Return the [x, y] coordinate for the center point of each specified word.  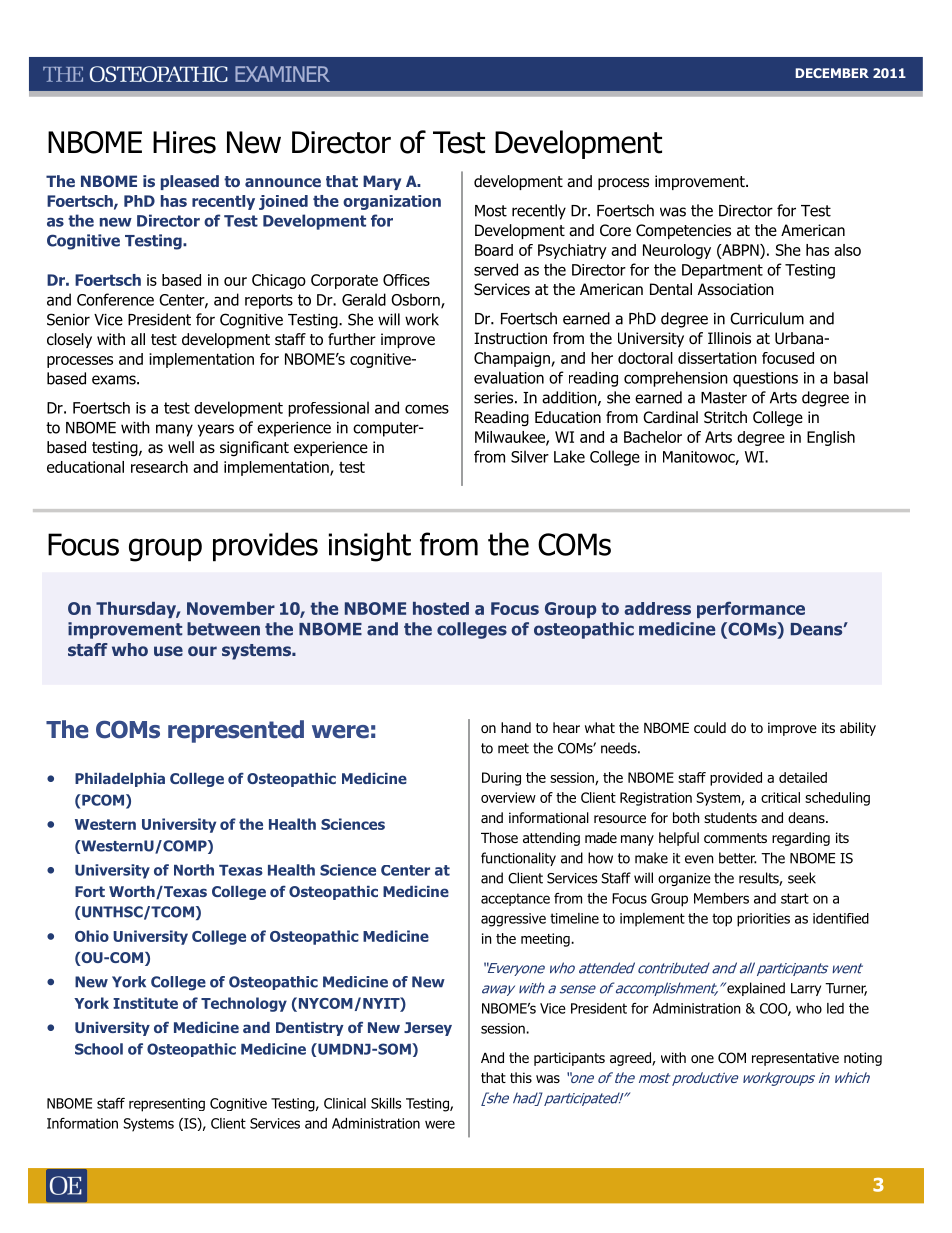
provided [736, 779]
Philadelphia [120, 780]
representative [795, 1059]
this [521, 1077]
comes [427, 409]
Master [724, 398]
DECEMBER [832, 73]
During [501, 779]
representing [167, 1105]
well [181, 447]
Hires [184, 142]
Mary [382, 182]
